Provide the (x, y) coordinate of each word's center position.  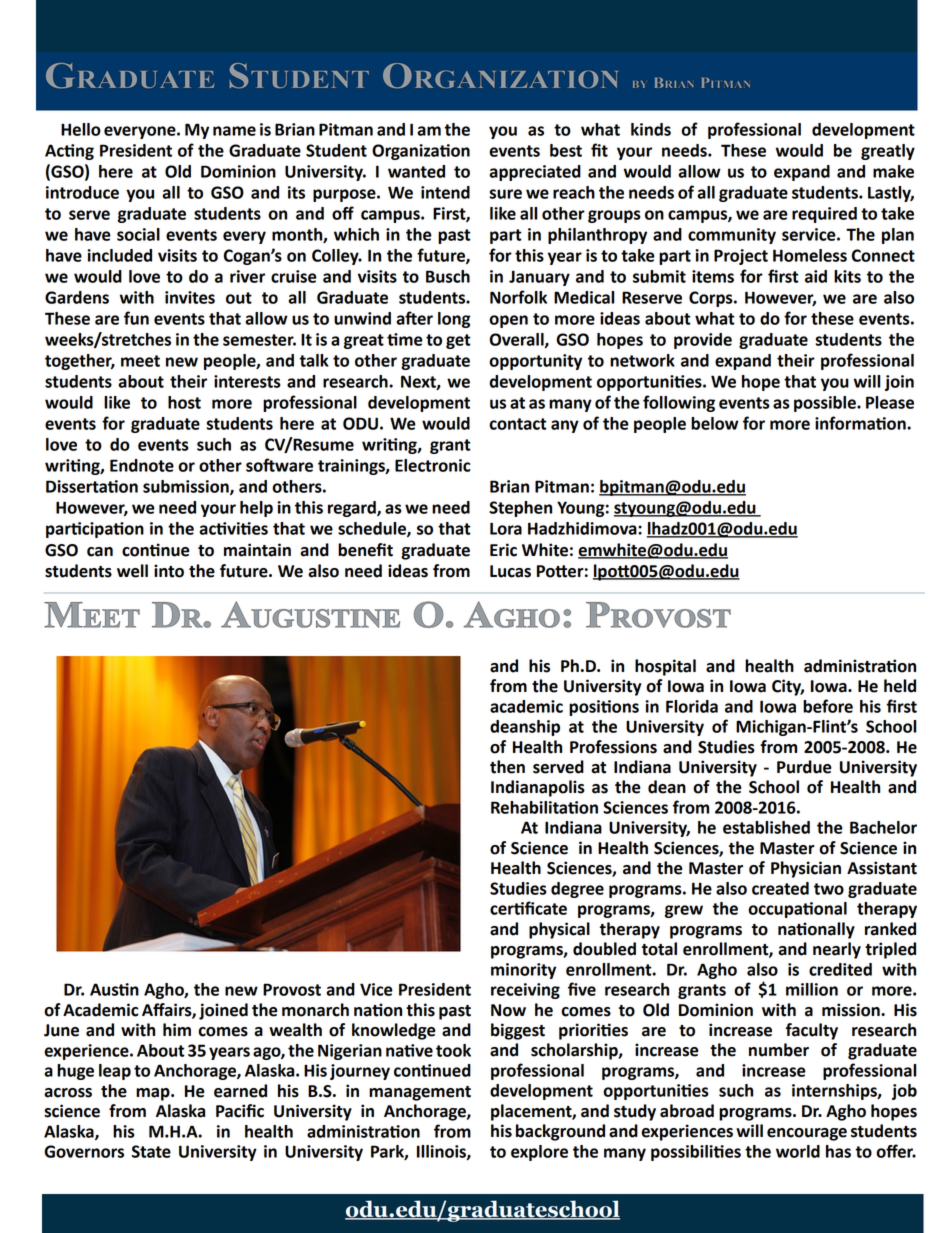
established (766, 827)
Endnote (142, 465)
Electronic (433, 465)
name (234, 131)
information (861, 423)
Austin (114, 989)
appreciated (535, 173)
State (151, 1151)
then (507, 767)
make (893, 171)
